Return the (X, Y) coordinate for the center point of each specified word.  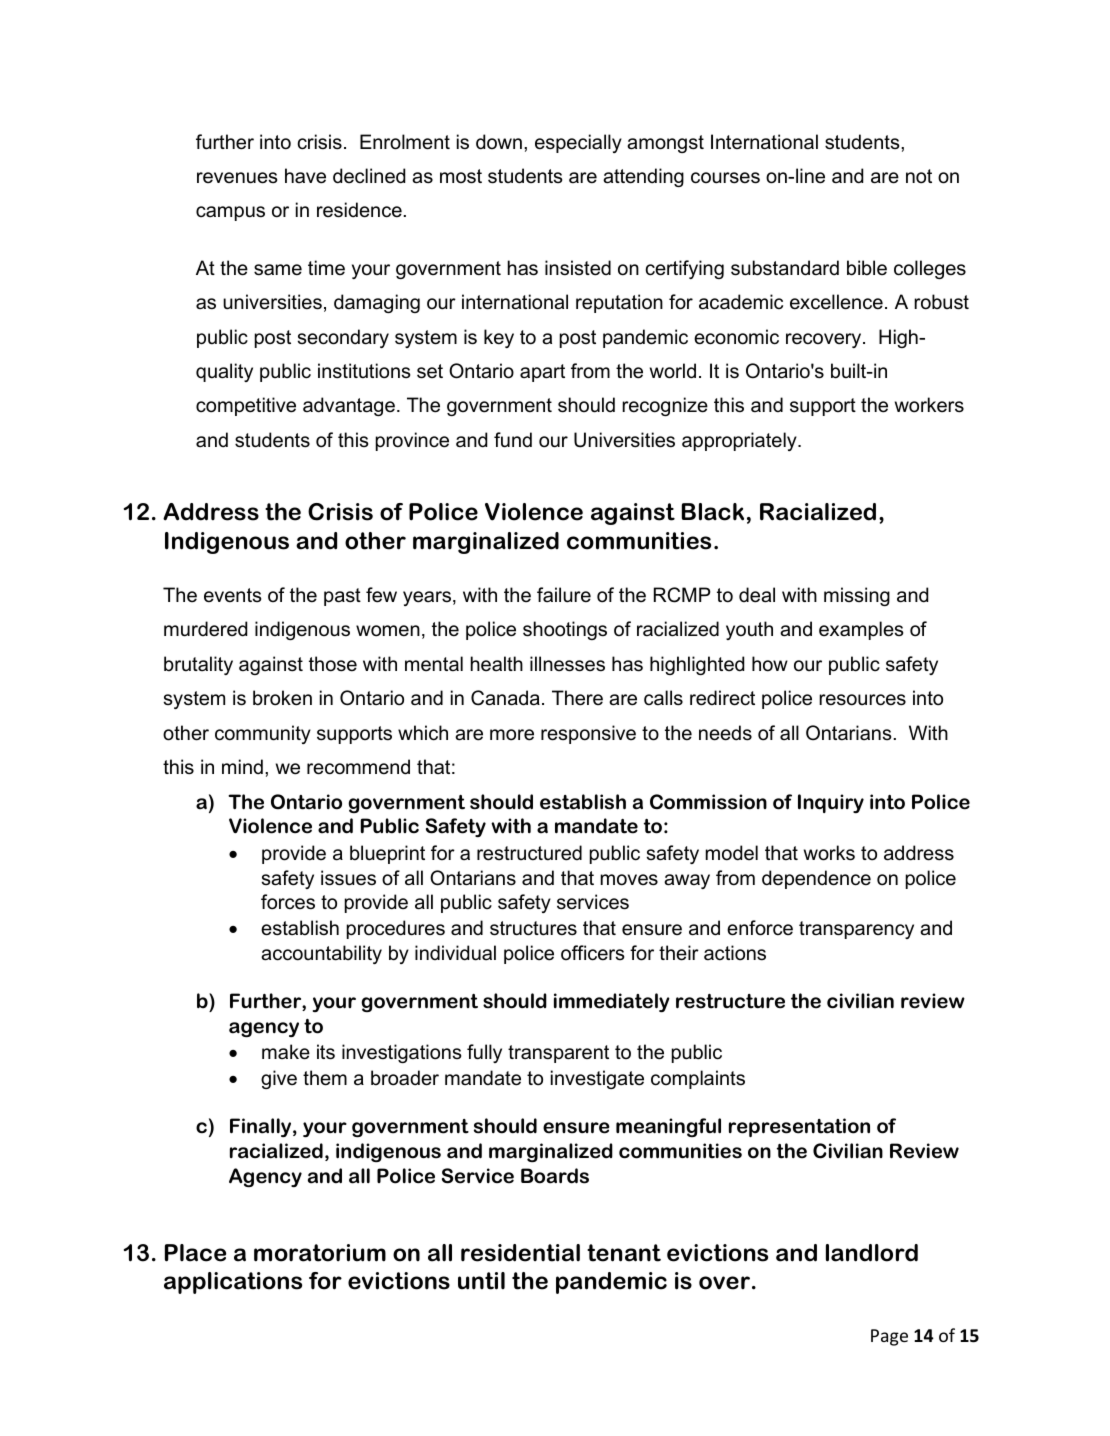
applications (233, 1283)
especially (578, 143)
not (919, 176)
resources (862, 700)
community (263, 734)
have (305, 176)
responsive (588, 734)
